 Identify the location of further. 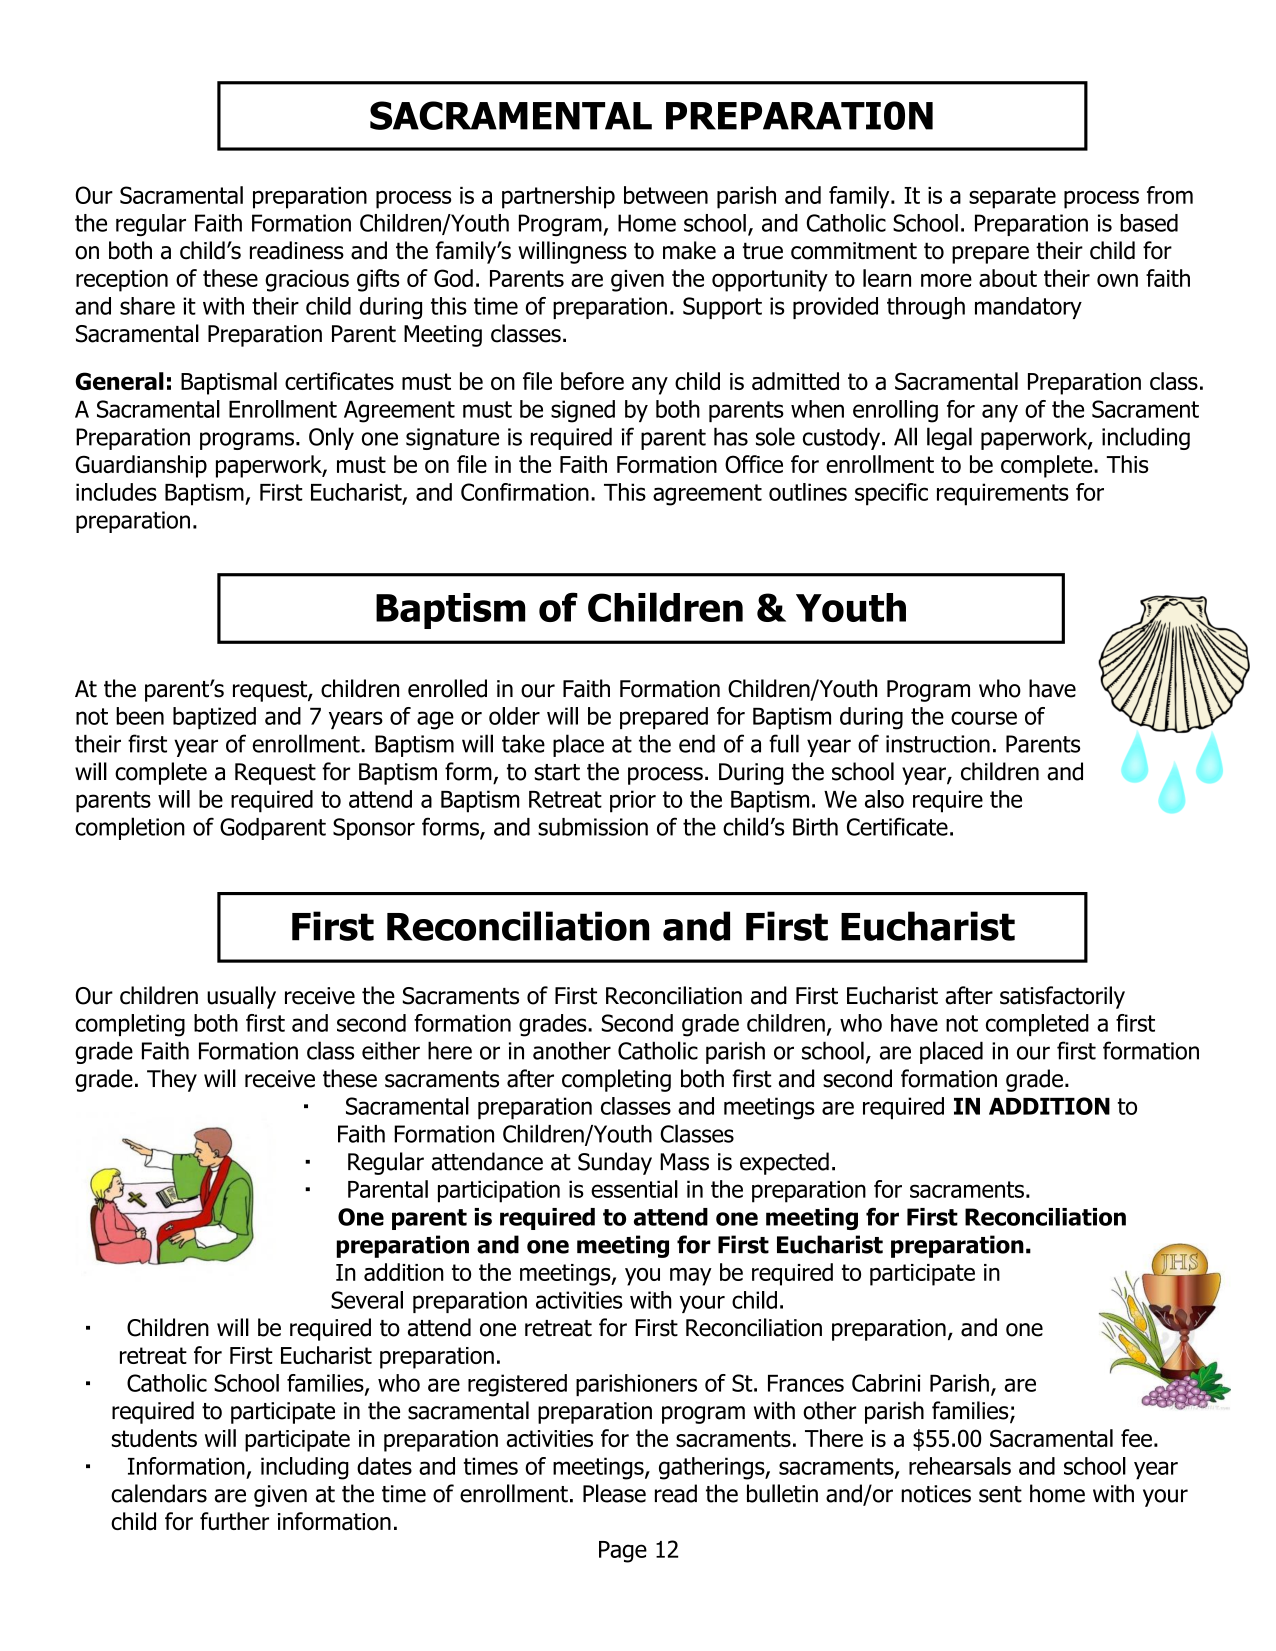
(234, 1521).
